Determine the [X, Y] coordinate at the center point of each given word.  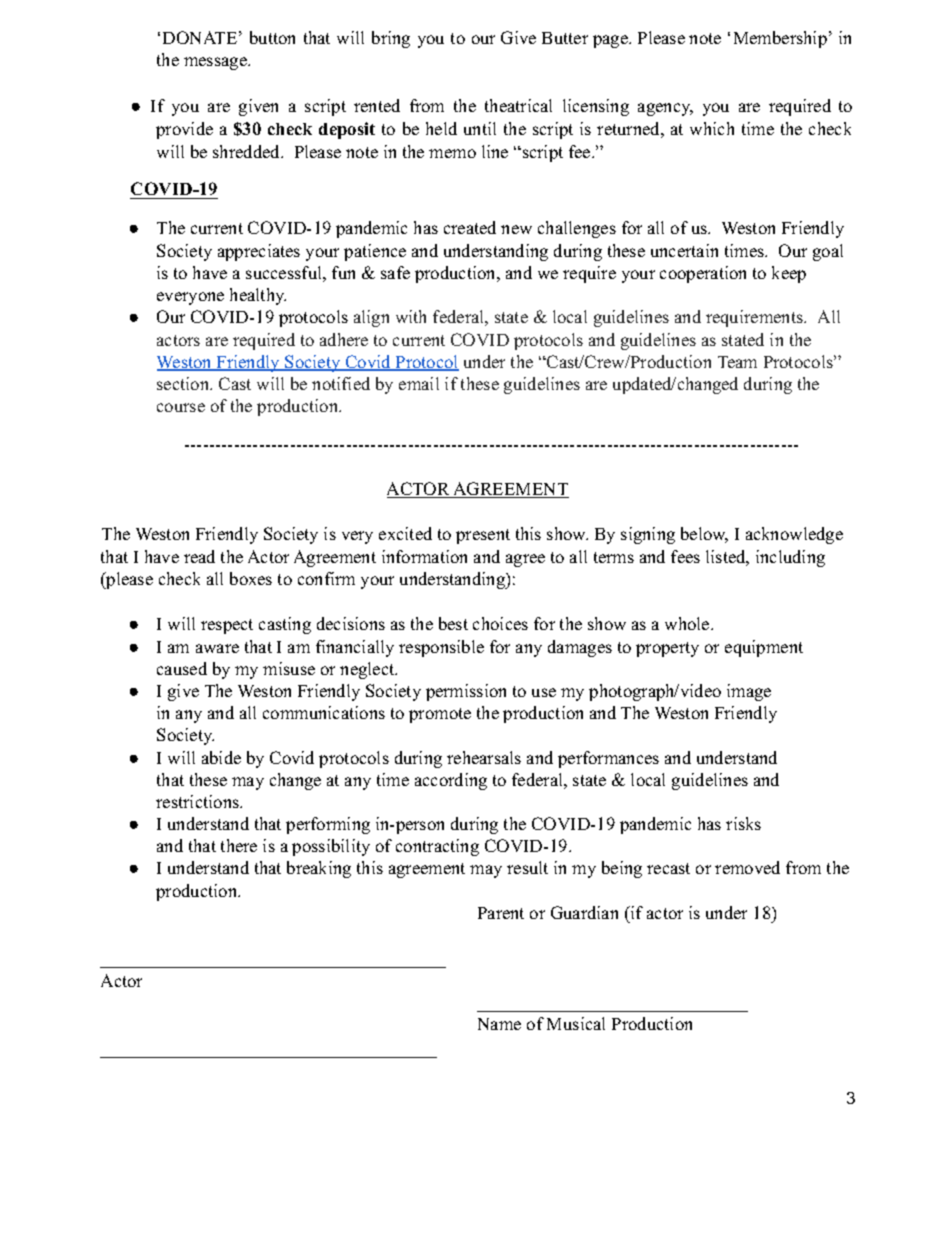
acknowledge [794, 535]
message [216, 63]
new [516, 229]
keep [789, 274]
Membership [780, 39]
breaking [319, 869]
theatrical [518, 105]
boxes [251, 578]
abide [221, 757]
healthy [258, 296]
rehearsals [484, 757]
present [483, 536]
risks [743, 823]
